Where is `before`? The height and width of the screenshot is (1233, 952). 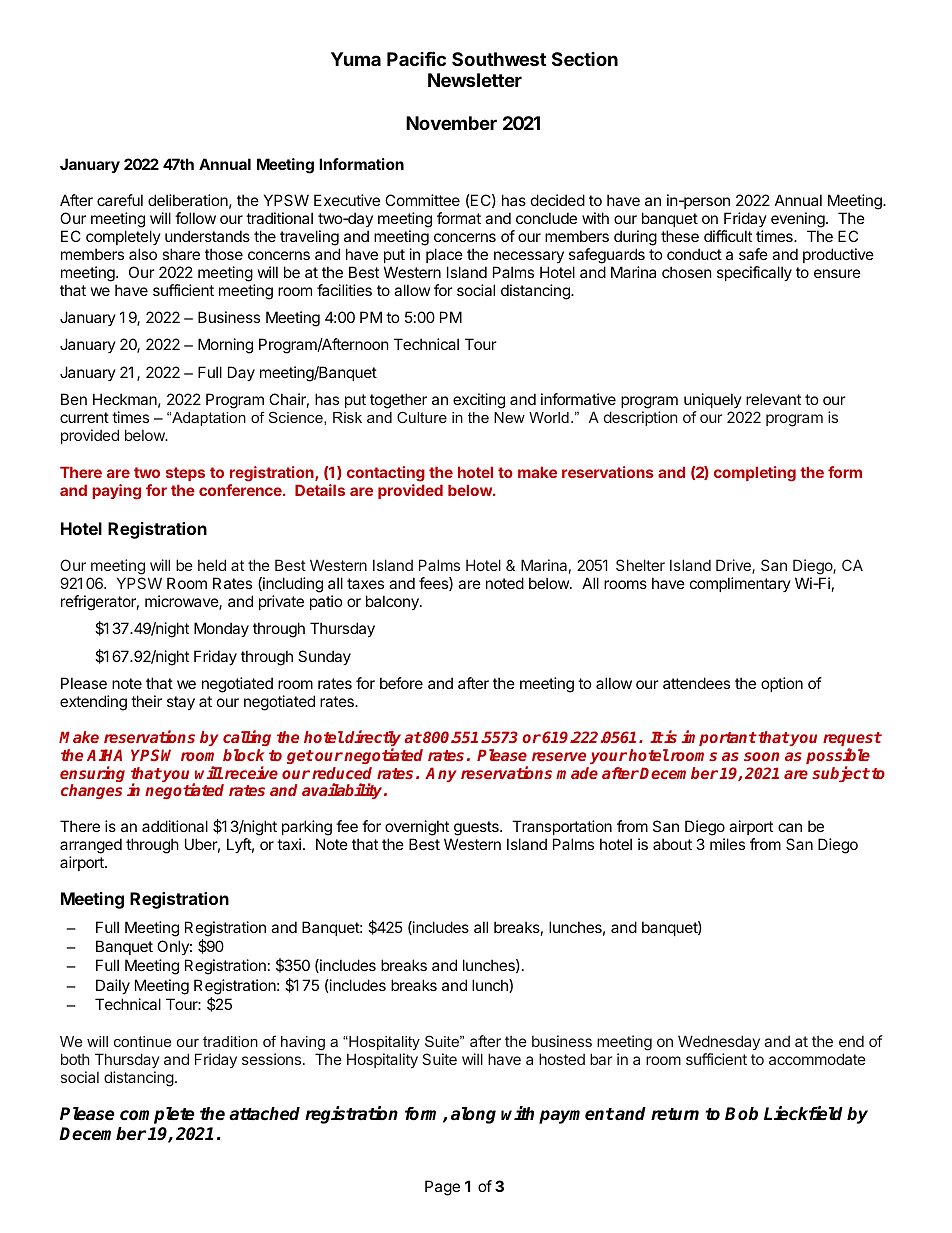
before is located at coordinates (401, 683).
